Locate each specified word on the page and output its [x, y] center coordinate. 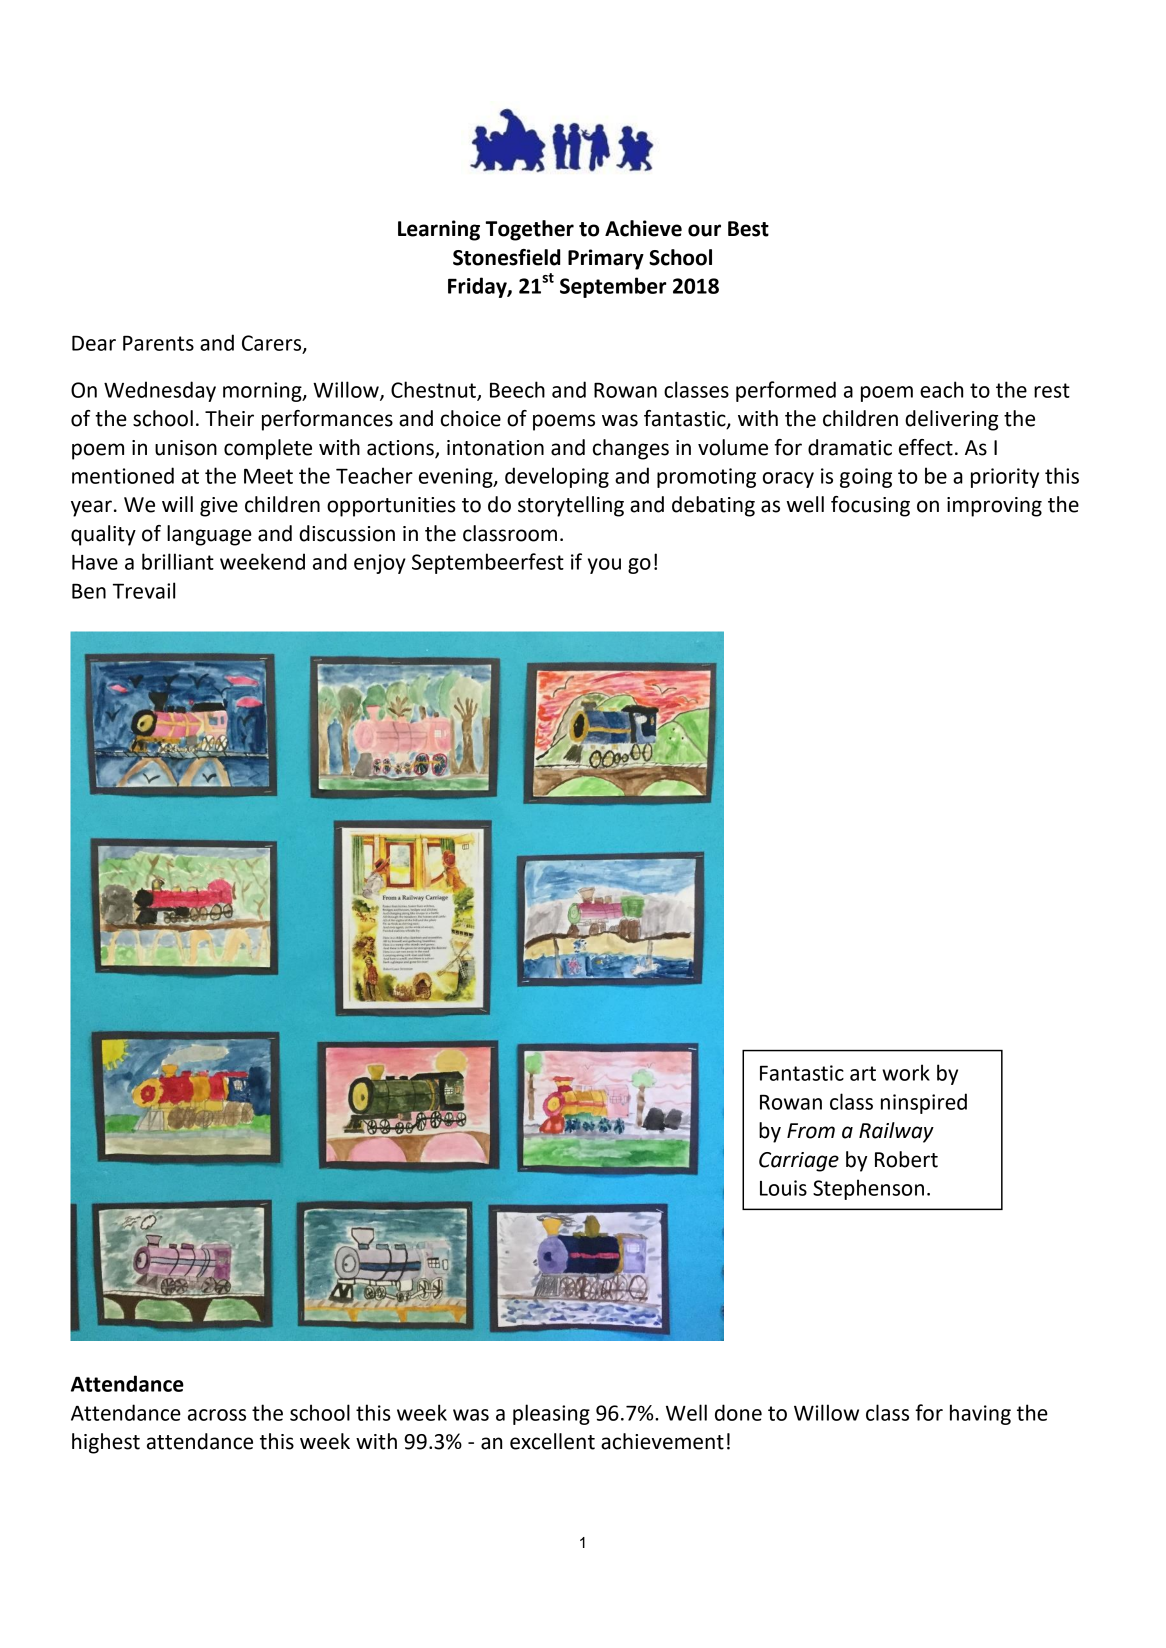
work [906, 1072]
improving [994, 507]
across [217, 1415]
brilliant [178, 561]
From [811, 1131]
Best [748, 229]
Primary [606, 259]
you [604, 566]
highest [106, 1443]
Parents [158, 343]
